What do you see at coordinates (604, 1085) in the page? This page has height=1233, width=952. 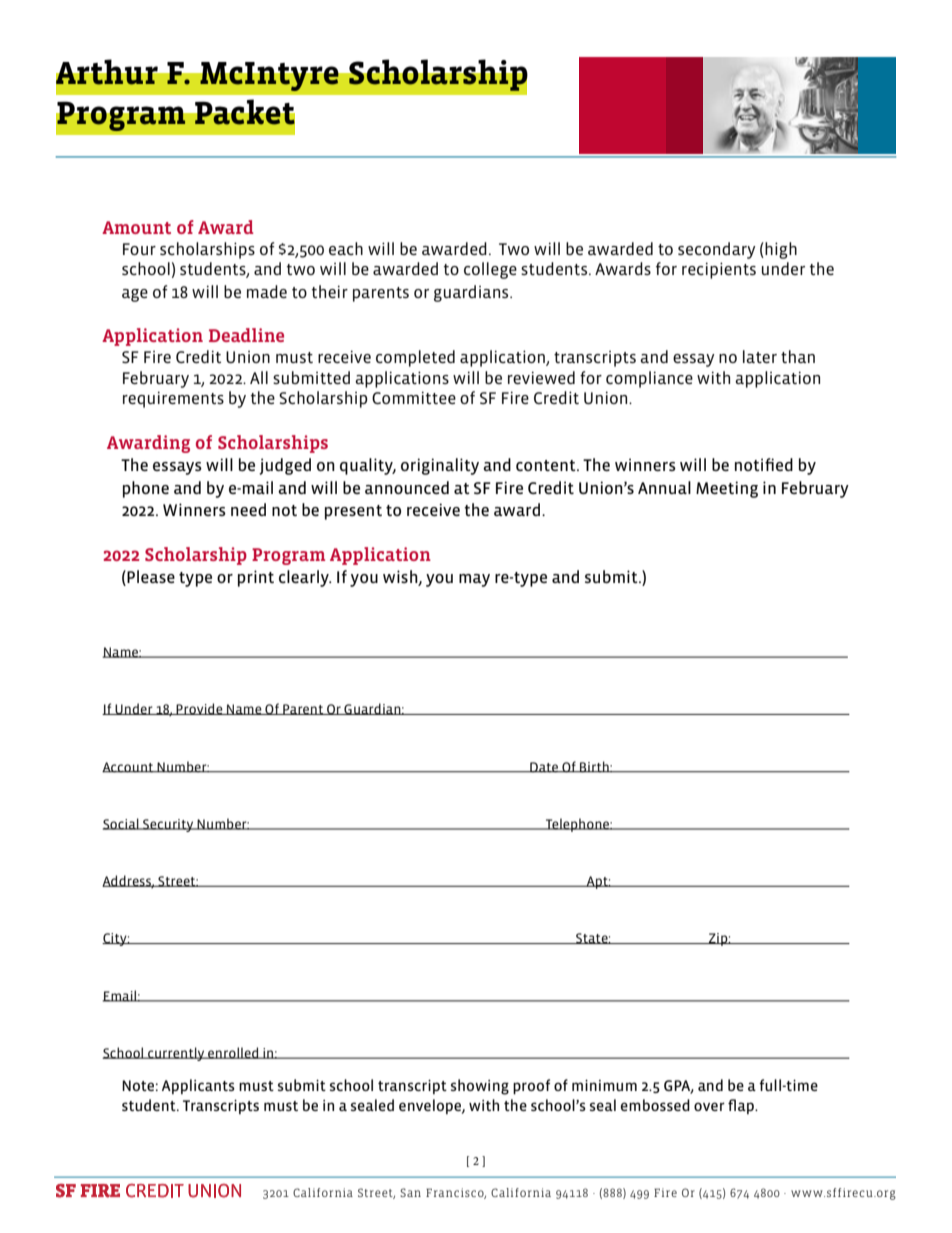 I see `minimum` at bounding box center [604, 1085].
